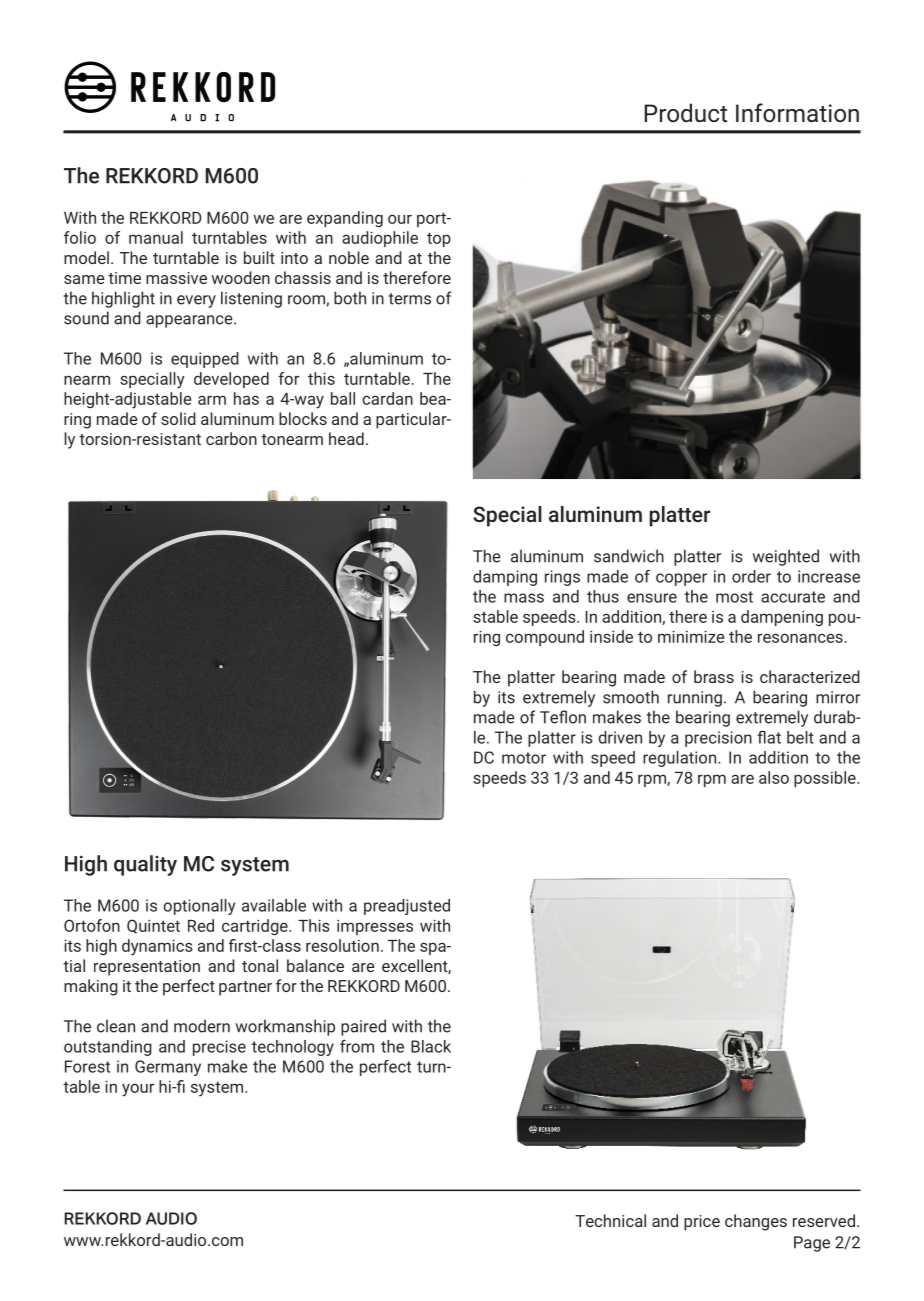 This image has width=924, height=1301. Describe the element at coordinates (439, 239) in the image. I see `top` at that location.
